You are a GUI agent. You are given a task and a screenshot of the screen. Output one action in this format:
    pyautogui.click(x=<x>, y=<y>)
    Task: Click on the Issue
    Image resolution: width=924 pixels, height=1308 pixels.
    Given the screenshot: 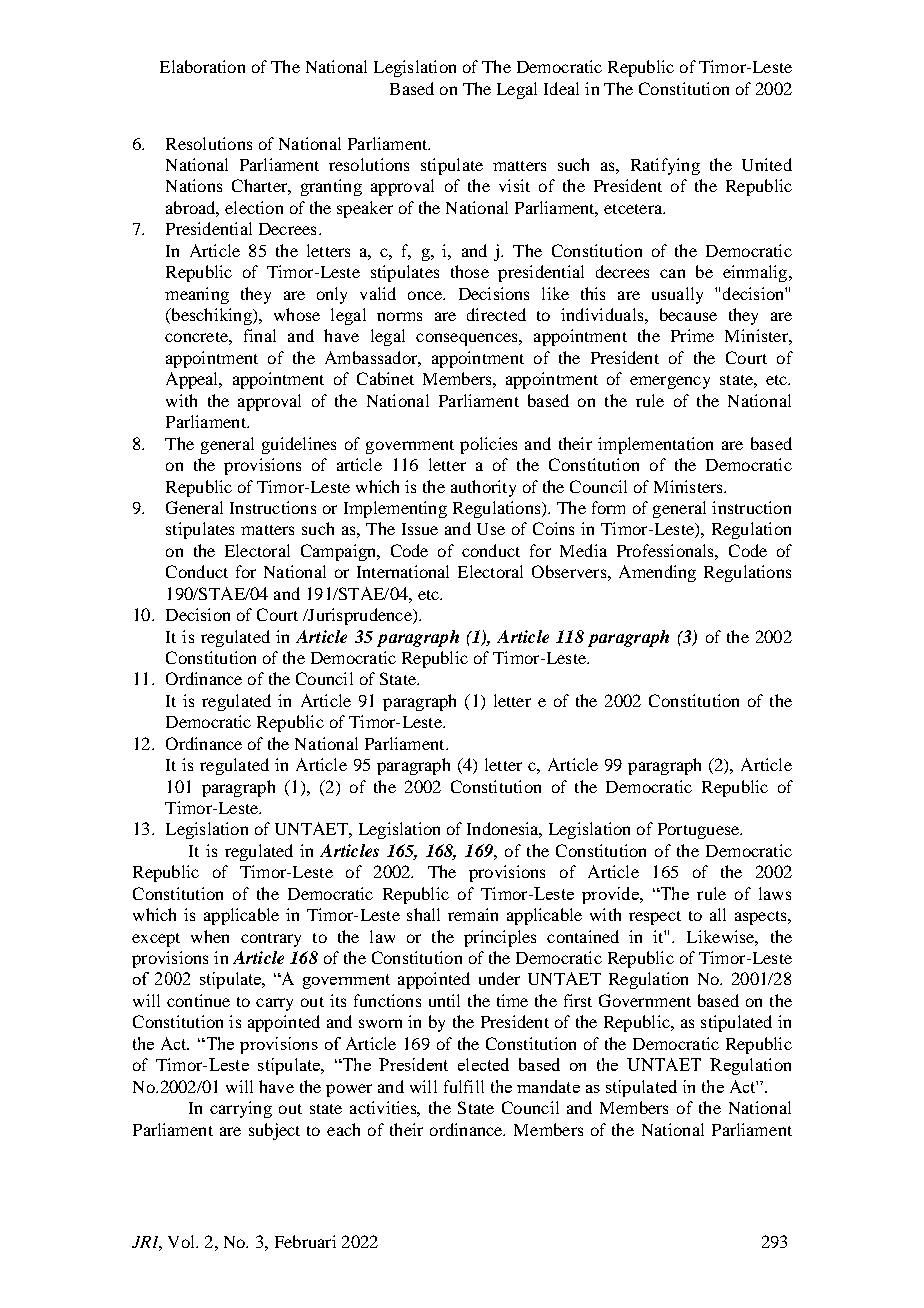 What is the action you would take?
    pyautogui.click(x=420, y=529)
